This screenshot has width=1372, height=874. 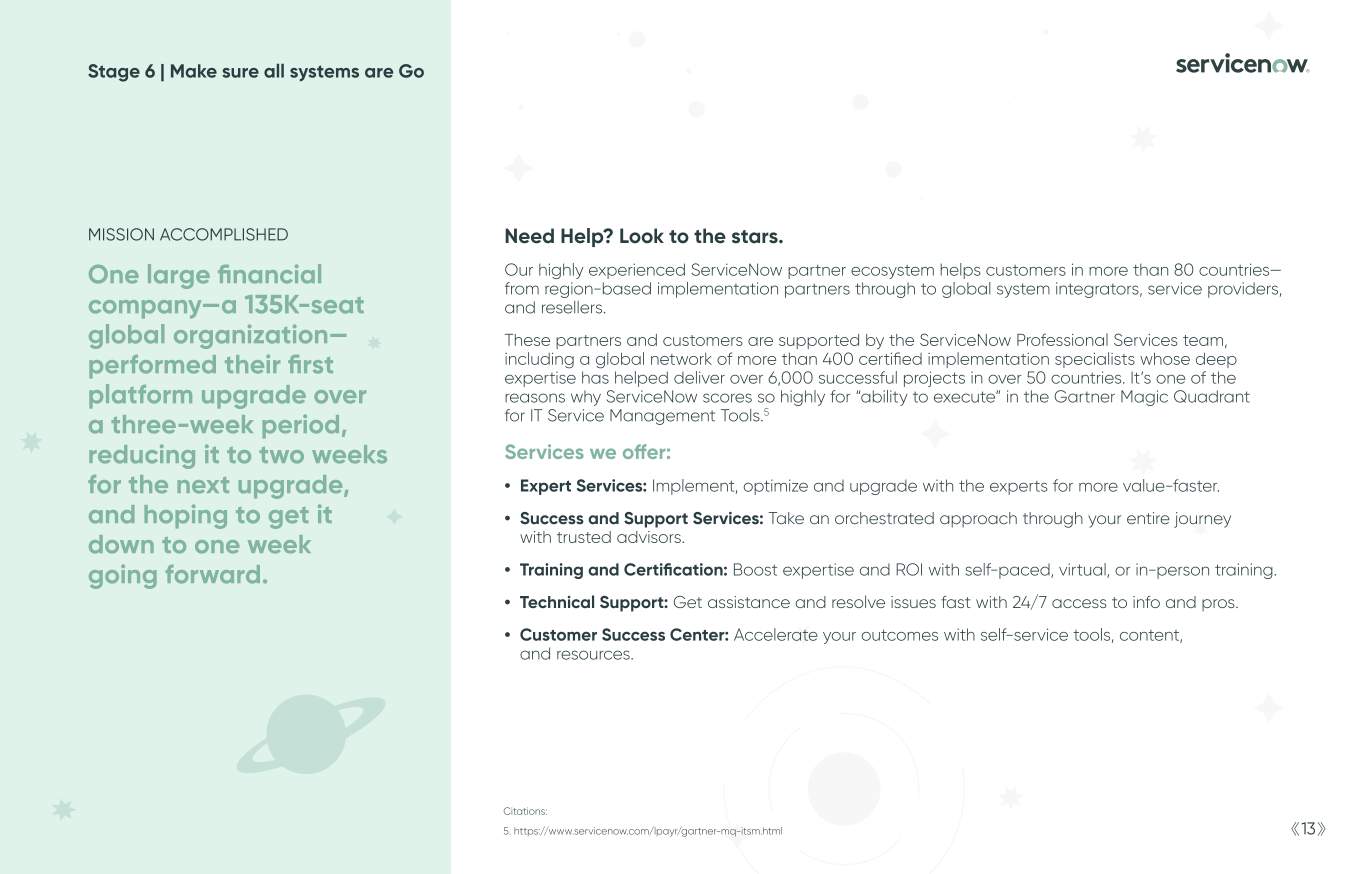 What do you see at coordinates (224, 234) in the screenshot?
I see `ACCOMPLISHED` at bounding box center [224, 234].
